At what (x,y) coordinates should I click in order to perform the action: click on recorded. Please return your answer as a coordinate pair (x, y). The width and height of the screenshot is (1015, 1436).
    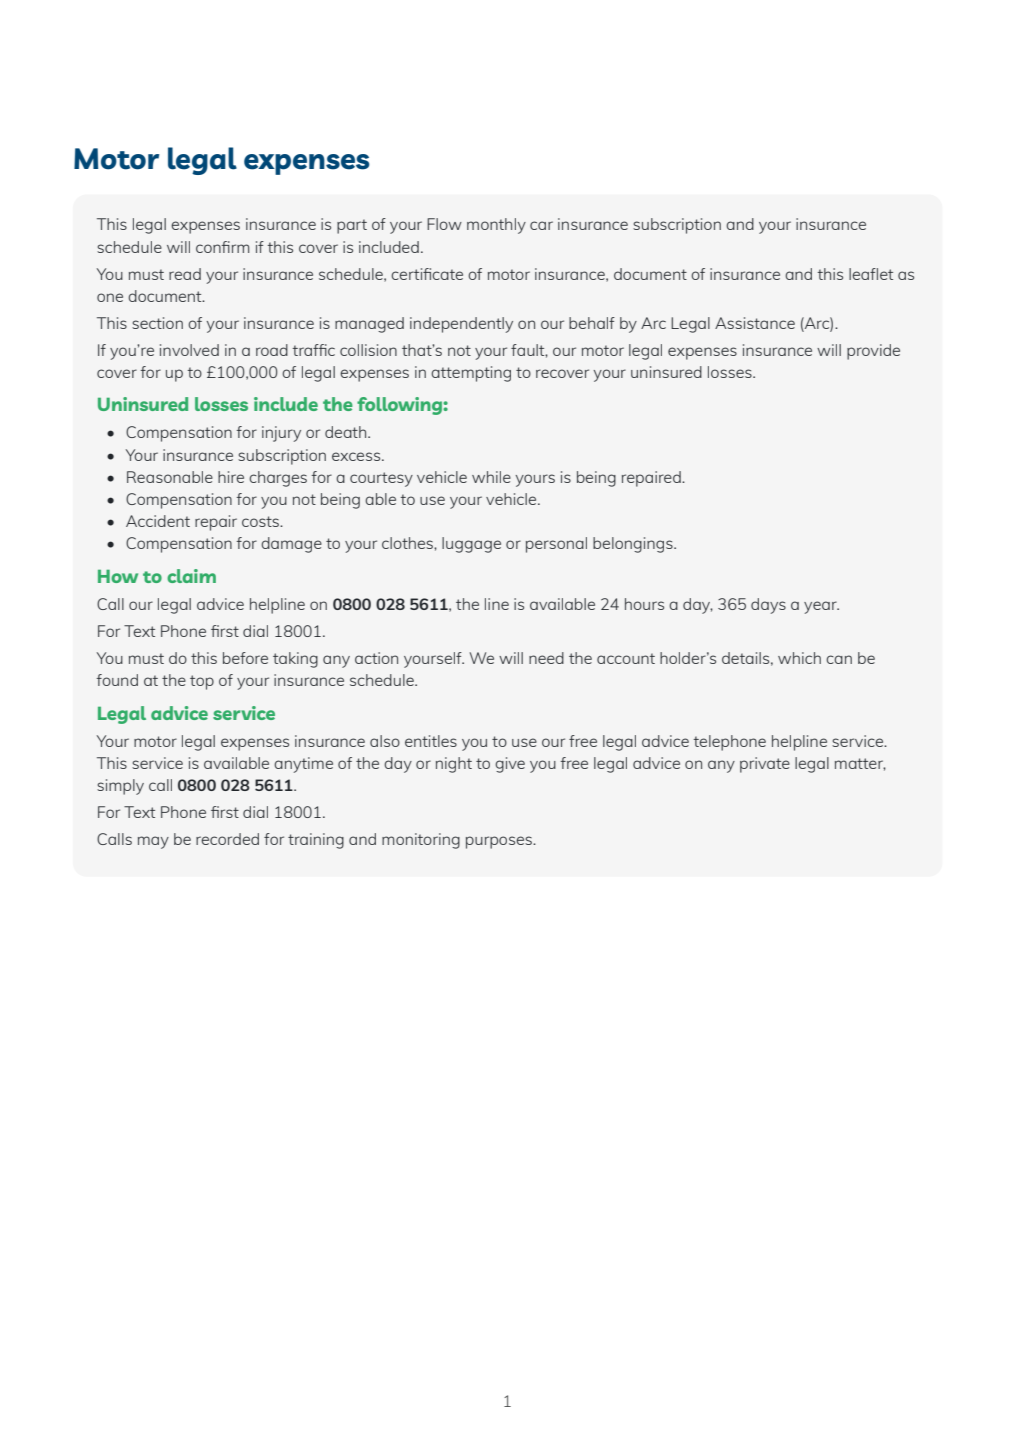
    Looking at the image, I should click on (227, 839).
